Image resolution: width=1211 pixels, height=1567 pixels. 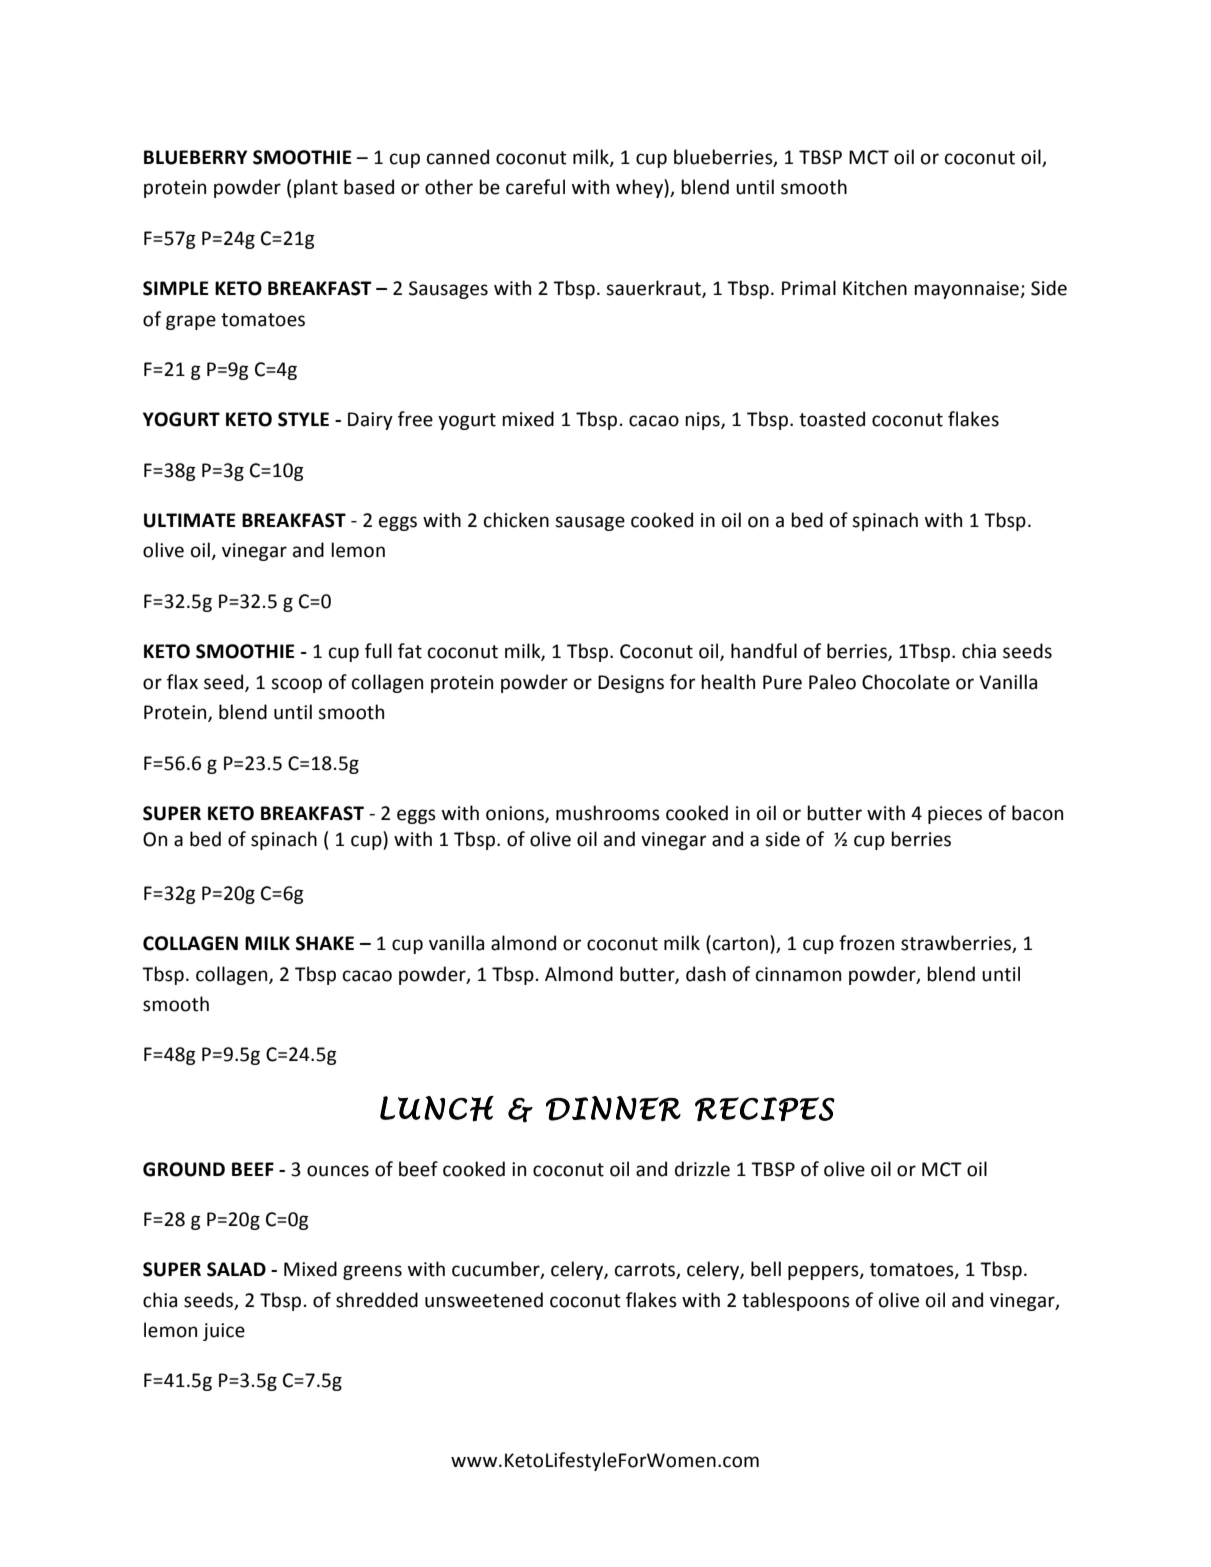 What do you see at coordinates (316, 188) in the screenshot?
I see `plant` at bounding box center [316, 188].
